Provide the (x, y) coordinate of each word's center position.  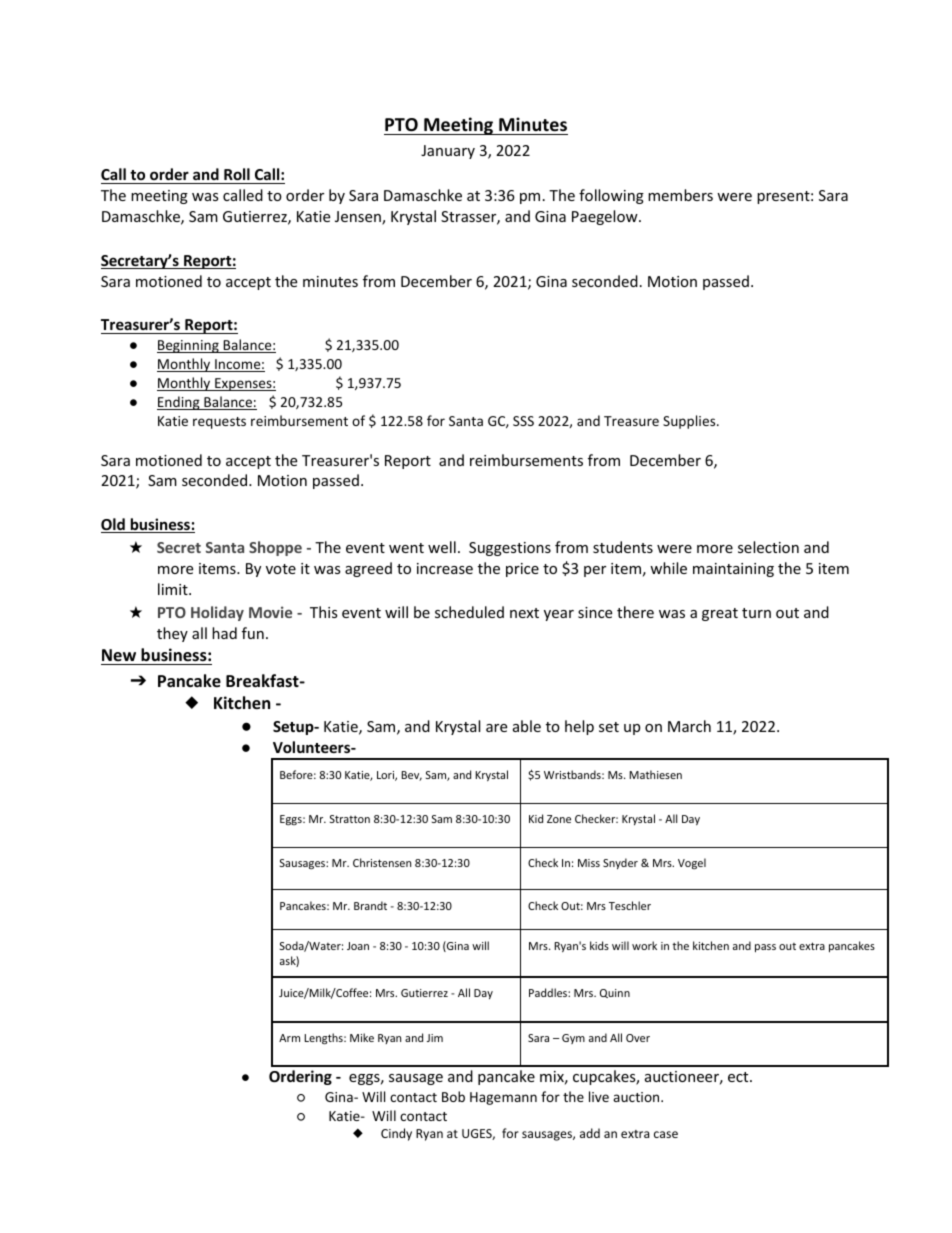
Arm (289, 1038)
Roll (237, 176)
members (680, 195)
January (448, 152)
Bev (411, 776)
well (442, 547)
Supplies (690, 422)
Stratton (350, 819)
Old (114, 525)
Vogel (692, 863)
